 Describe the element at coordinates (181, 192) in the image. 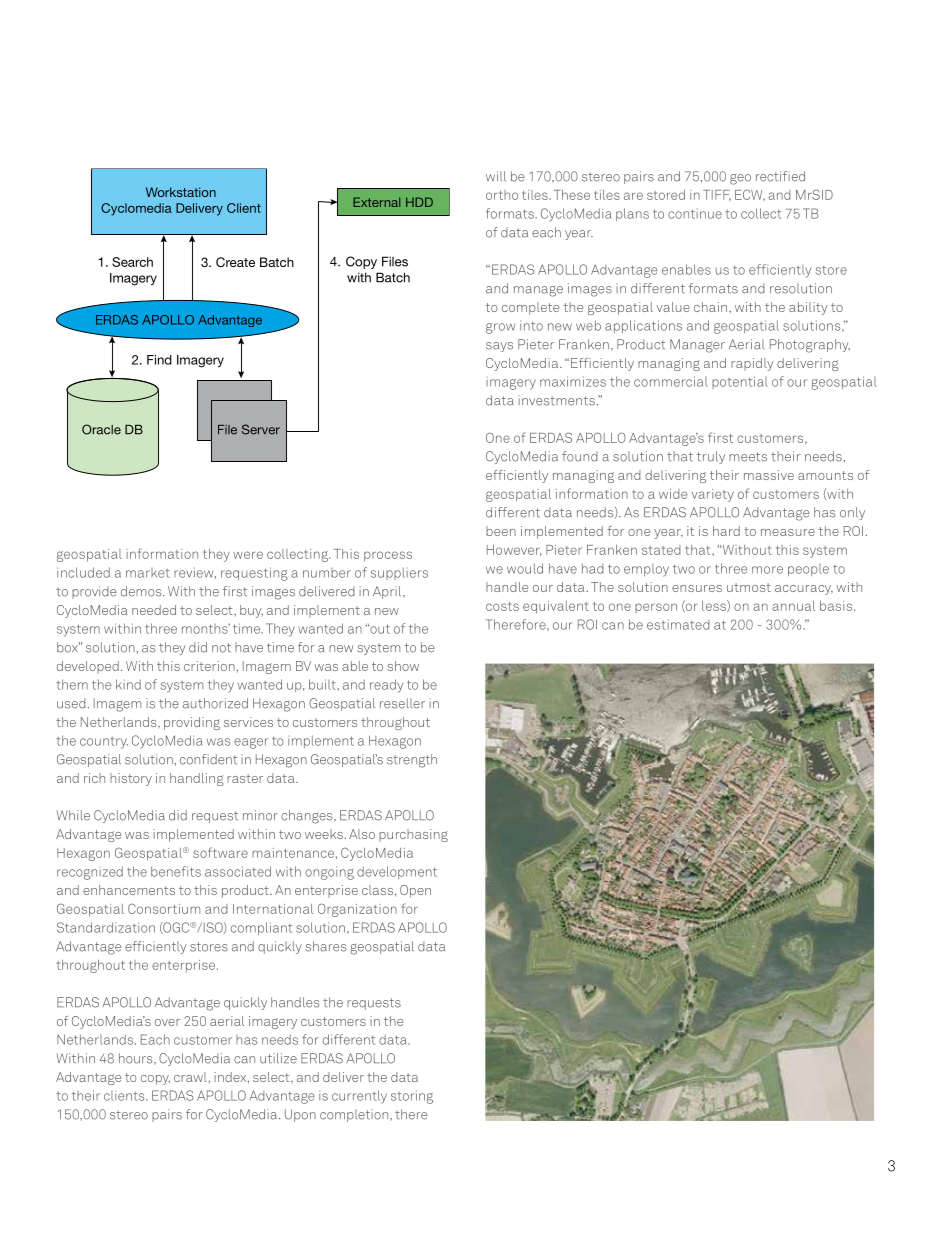

I see `Workstation` at that location.
